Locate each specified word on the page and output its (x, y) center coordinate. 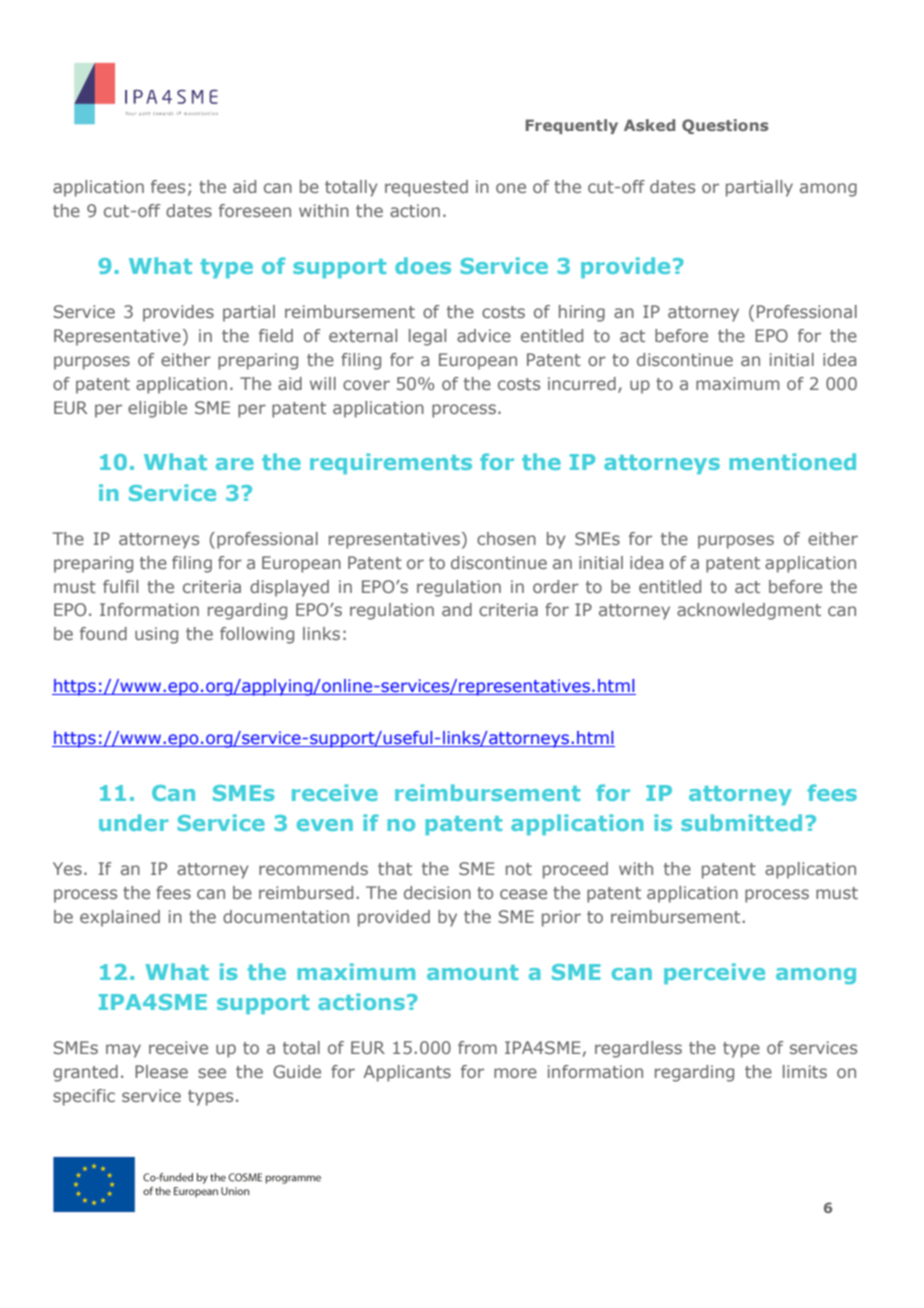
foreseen (255, 210)
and (457, 609)
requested (426, 188)
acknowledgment (749, 611)
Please (161, 1071)
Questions (725, 126)
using (156, 635)
